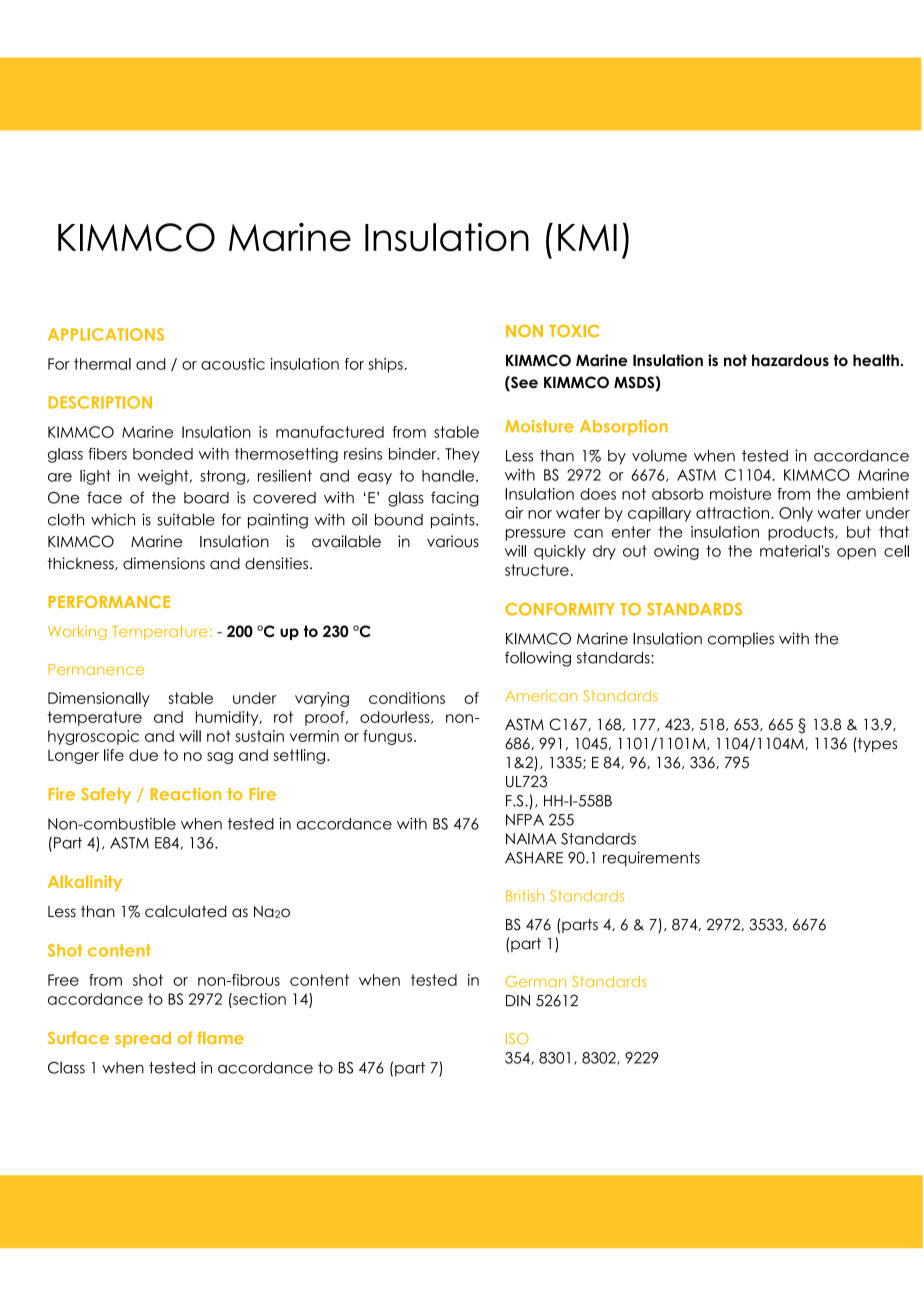  What do you see at coordinates (741, 640) in the document?
I see `complies` at bounding box center [741, 640].
